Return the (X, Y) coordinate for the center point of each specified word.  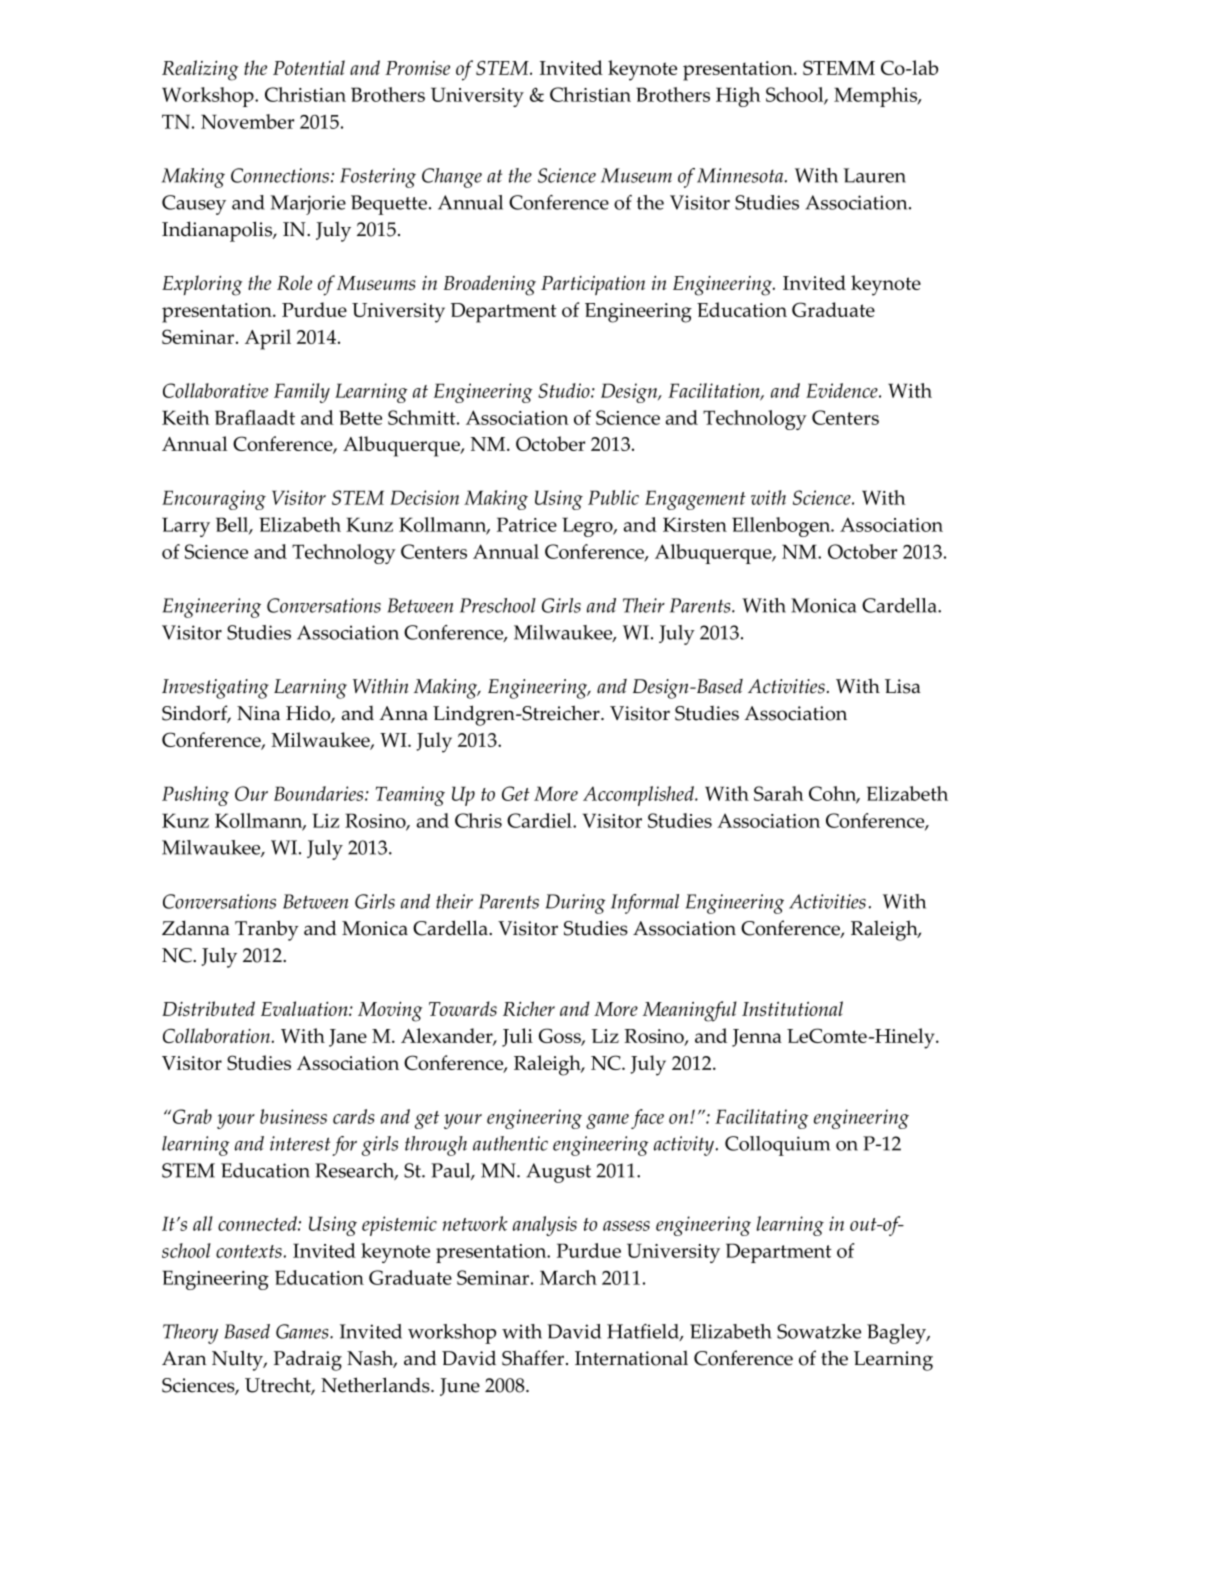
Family (302, 393)
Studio (565, 390)
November (247, 121)
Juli (517, 1037)
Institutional (792, 1008)
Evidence (843, 390)
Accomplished (639, 796)
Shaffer (534, 1358)
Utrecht (279, 1386)
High (738, 97)
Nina (258, 713)
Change (452, 178)
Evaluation (305, 1008)
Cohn (834, 795)
